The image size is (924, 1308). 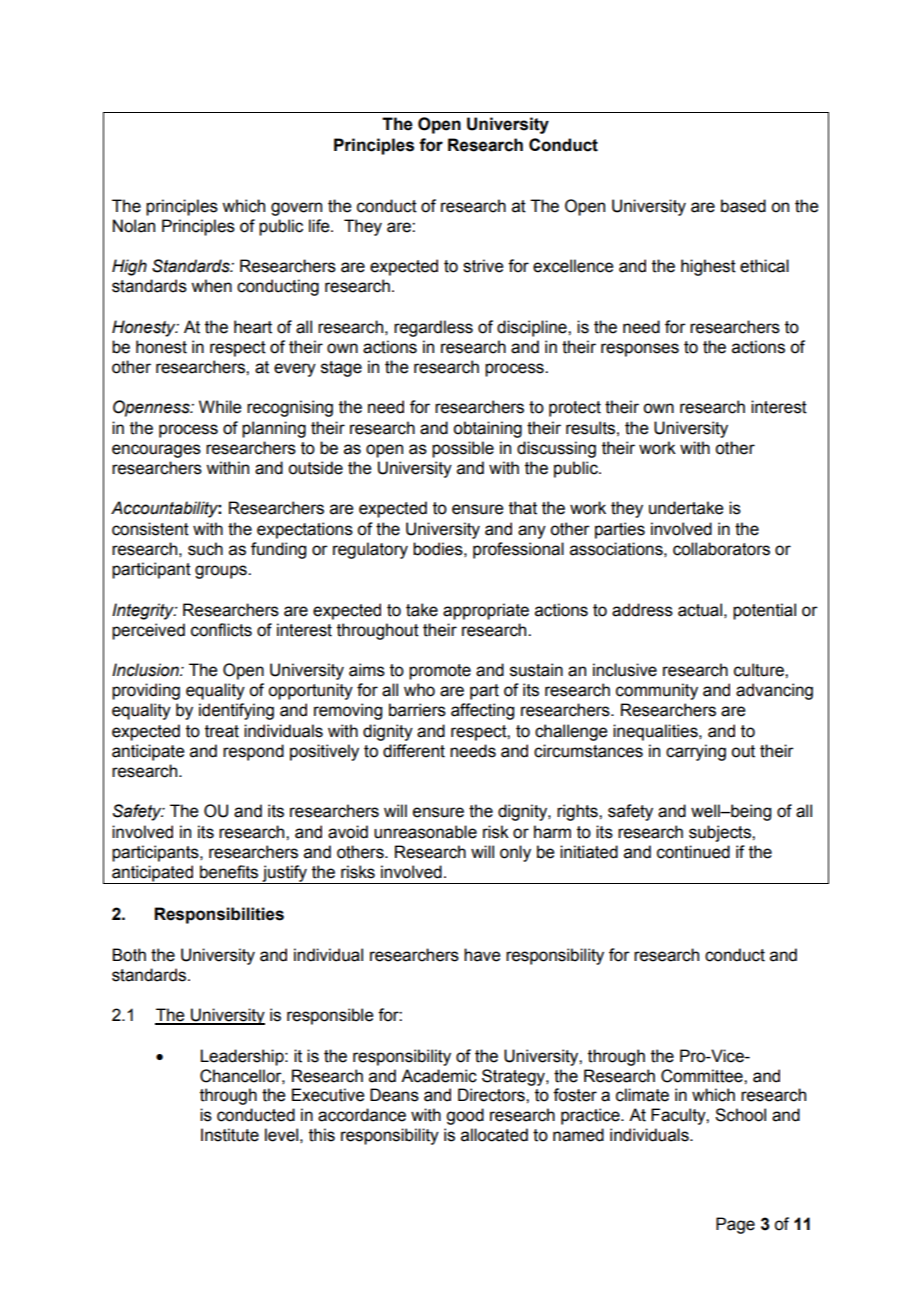 What do you see at coordinates (494, 1135) in the screenshot?
I see `allocated` at bounding box center [494, 1135].
